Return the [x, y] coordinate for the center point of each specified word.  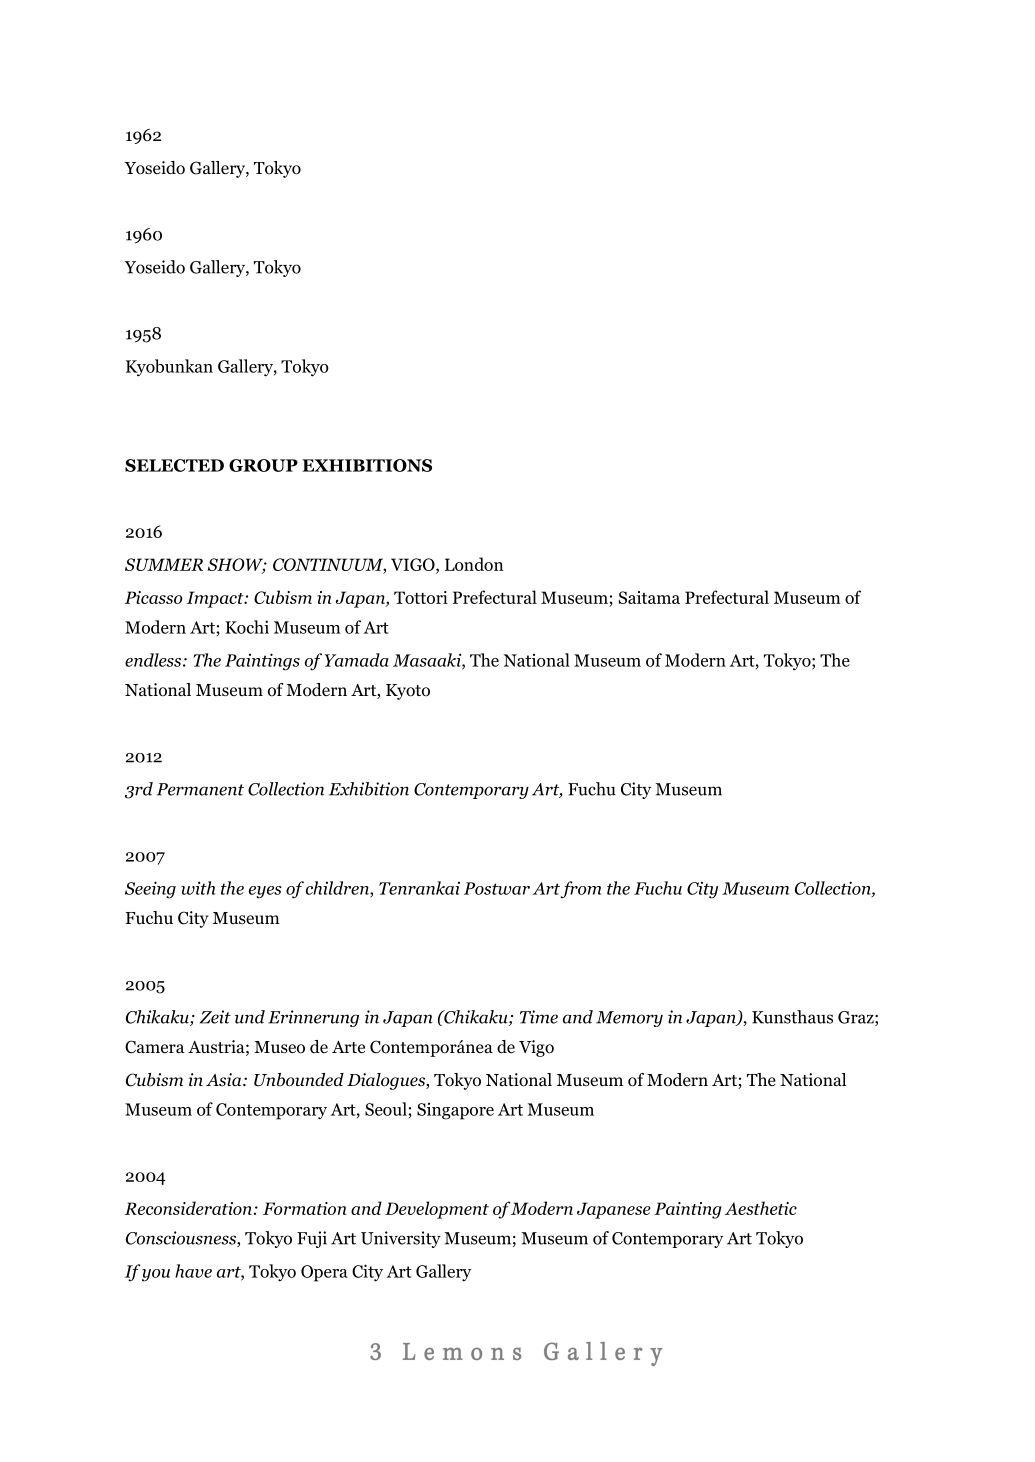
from [580, 890]
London [474, 564]
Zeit [215, 1017]
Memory [629, 1019]
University [401, 1239]
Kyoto [408, 692]
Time [539, 1017]
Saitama [649, 597]
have [193, 1271]
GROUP [263, 465]
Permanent [200, 789]
